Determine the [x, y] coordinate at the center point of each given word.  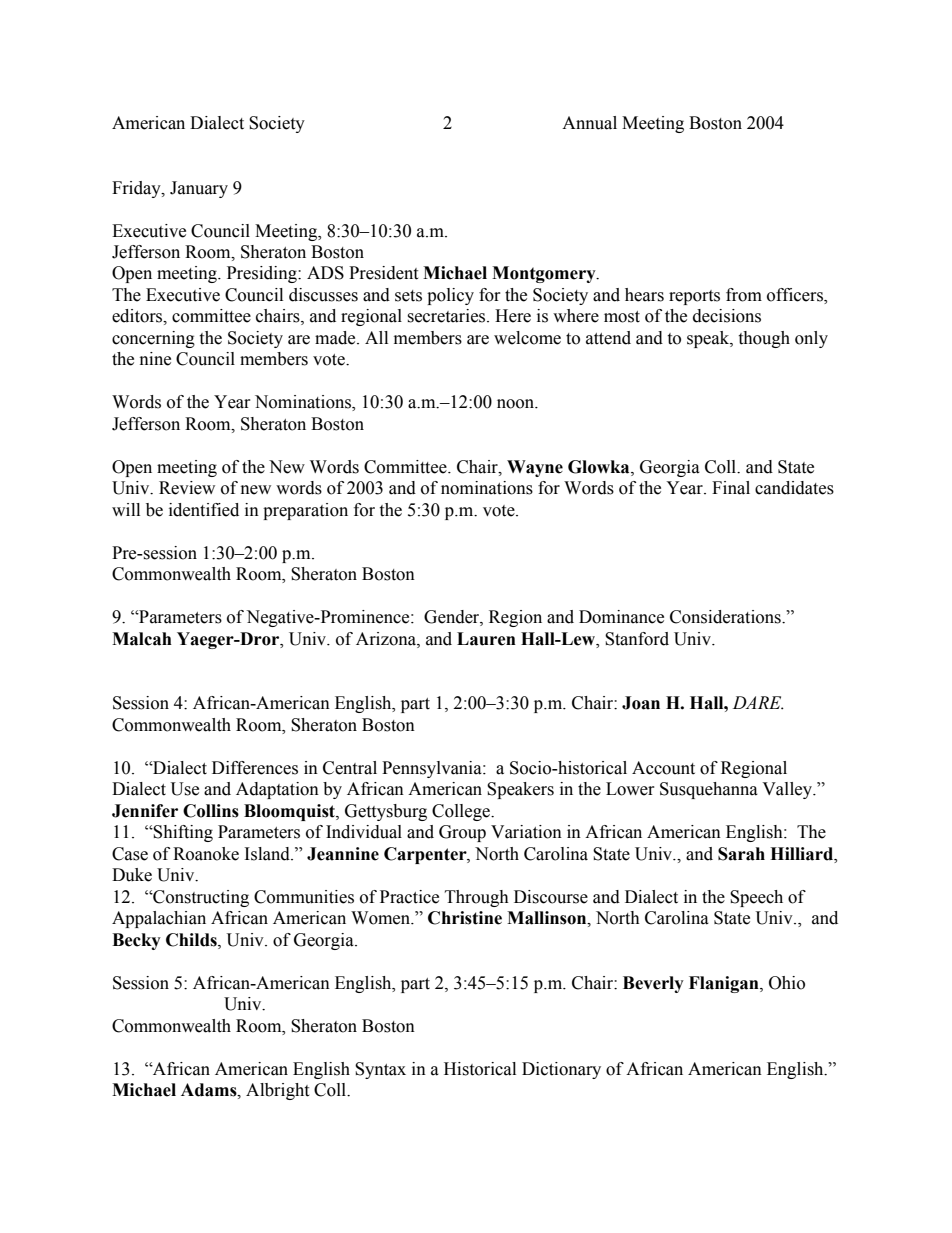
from [744, 295]
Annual [589, 123]
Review [187, 488]
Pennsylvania [433, 769]
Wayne [535, 468]
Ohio [787, 983]
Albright [277, 1091]
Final [731, 488]
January [199, 189]
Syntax [380, 1070]
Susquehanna [709, 790]
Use [185, 789]
